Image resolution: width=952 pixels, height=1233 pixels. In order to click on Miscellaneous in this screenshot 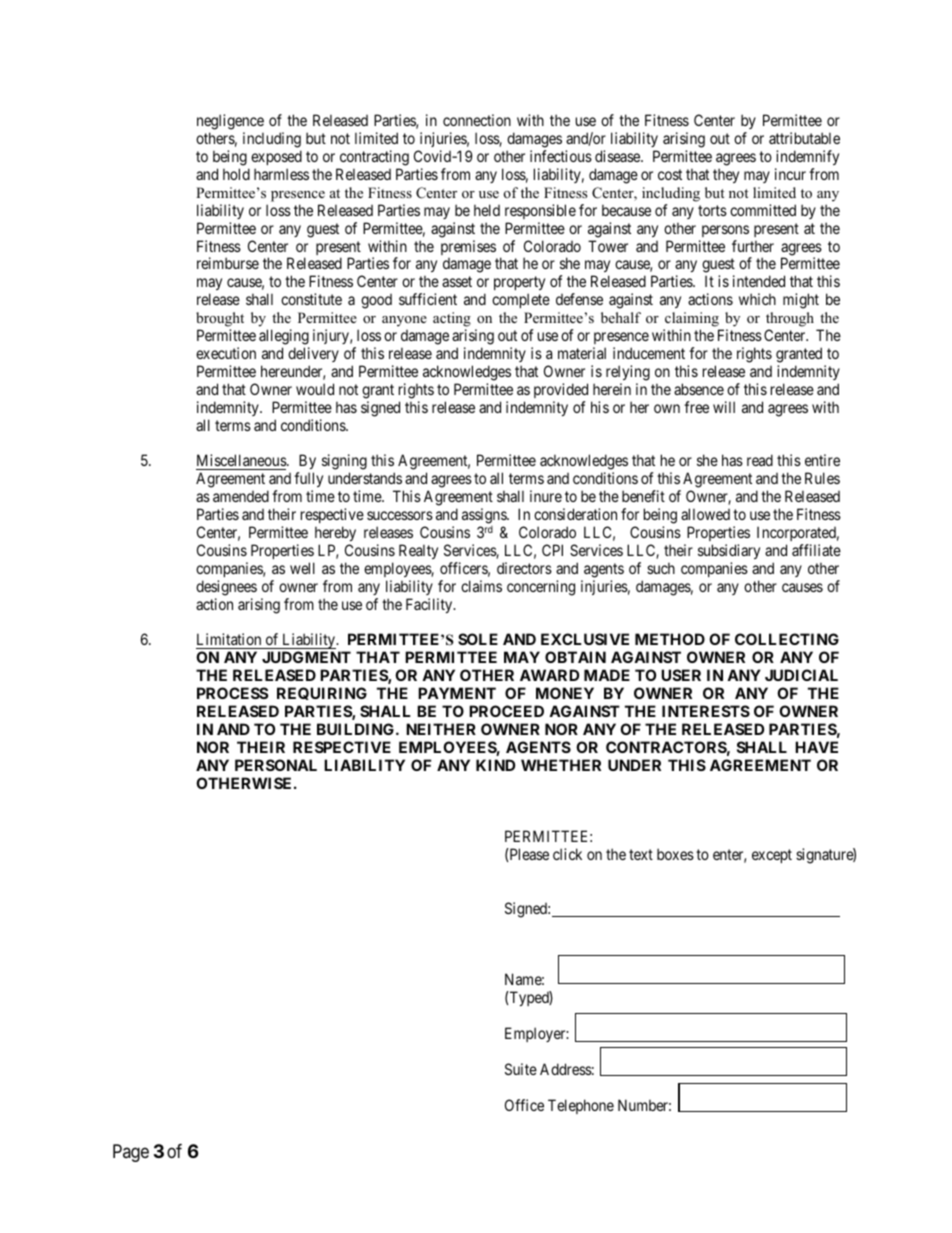, I will do `click(242, 462)`.
